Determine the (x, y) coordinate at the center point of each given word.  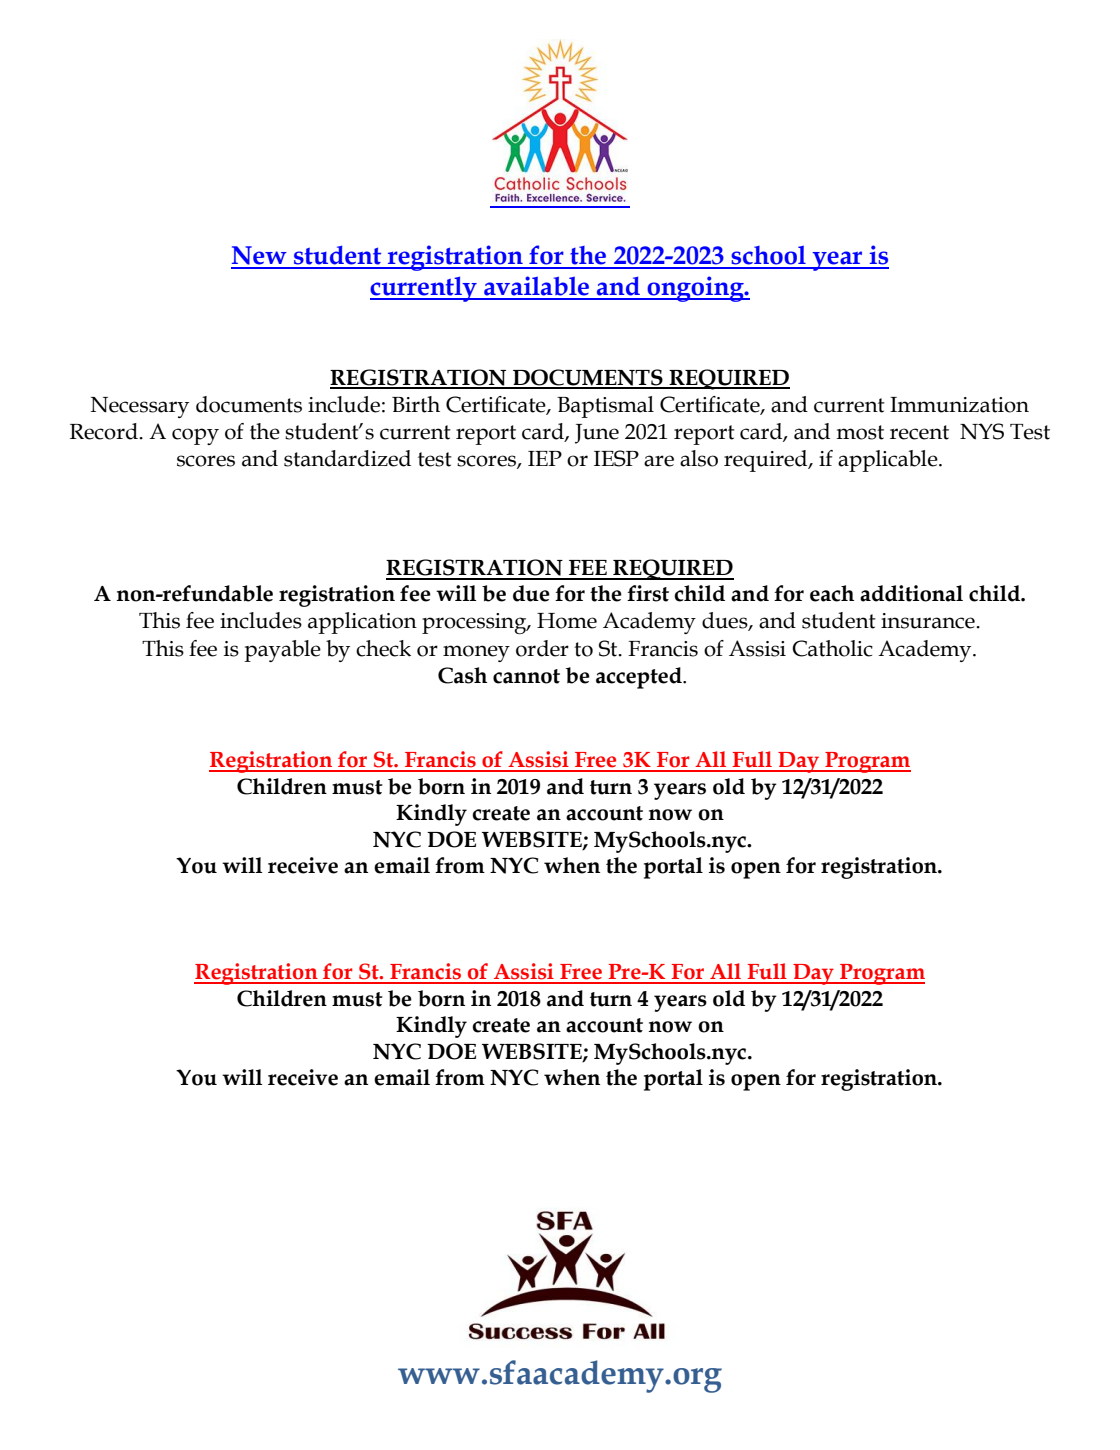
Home (567, 621)
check (383, 648)
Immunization (959, 405)
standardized (347, 458)
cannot (526, 676)
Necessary (139, 407)
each (832, 593)
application (362, 623)
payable (282, 651)
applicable (889, 461)
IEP (545, 458)
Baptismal (605, 407)
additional (911, 593)
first (648, 593)
